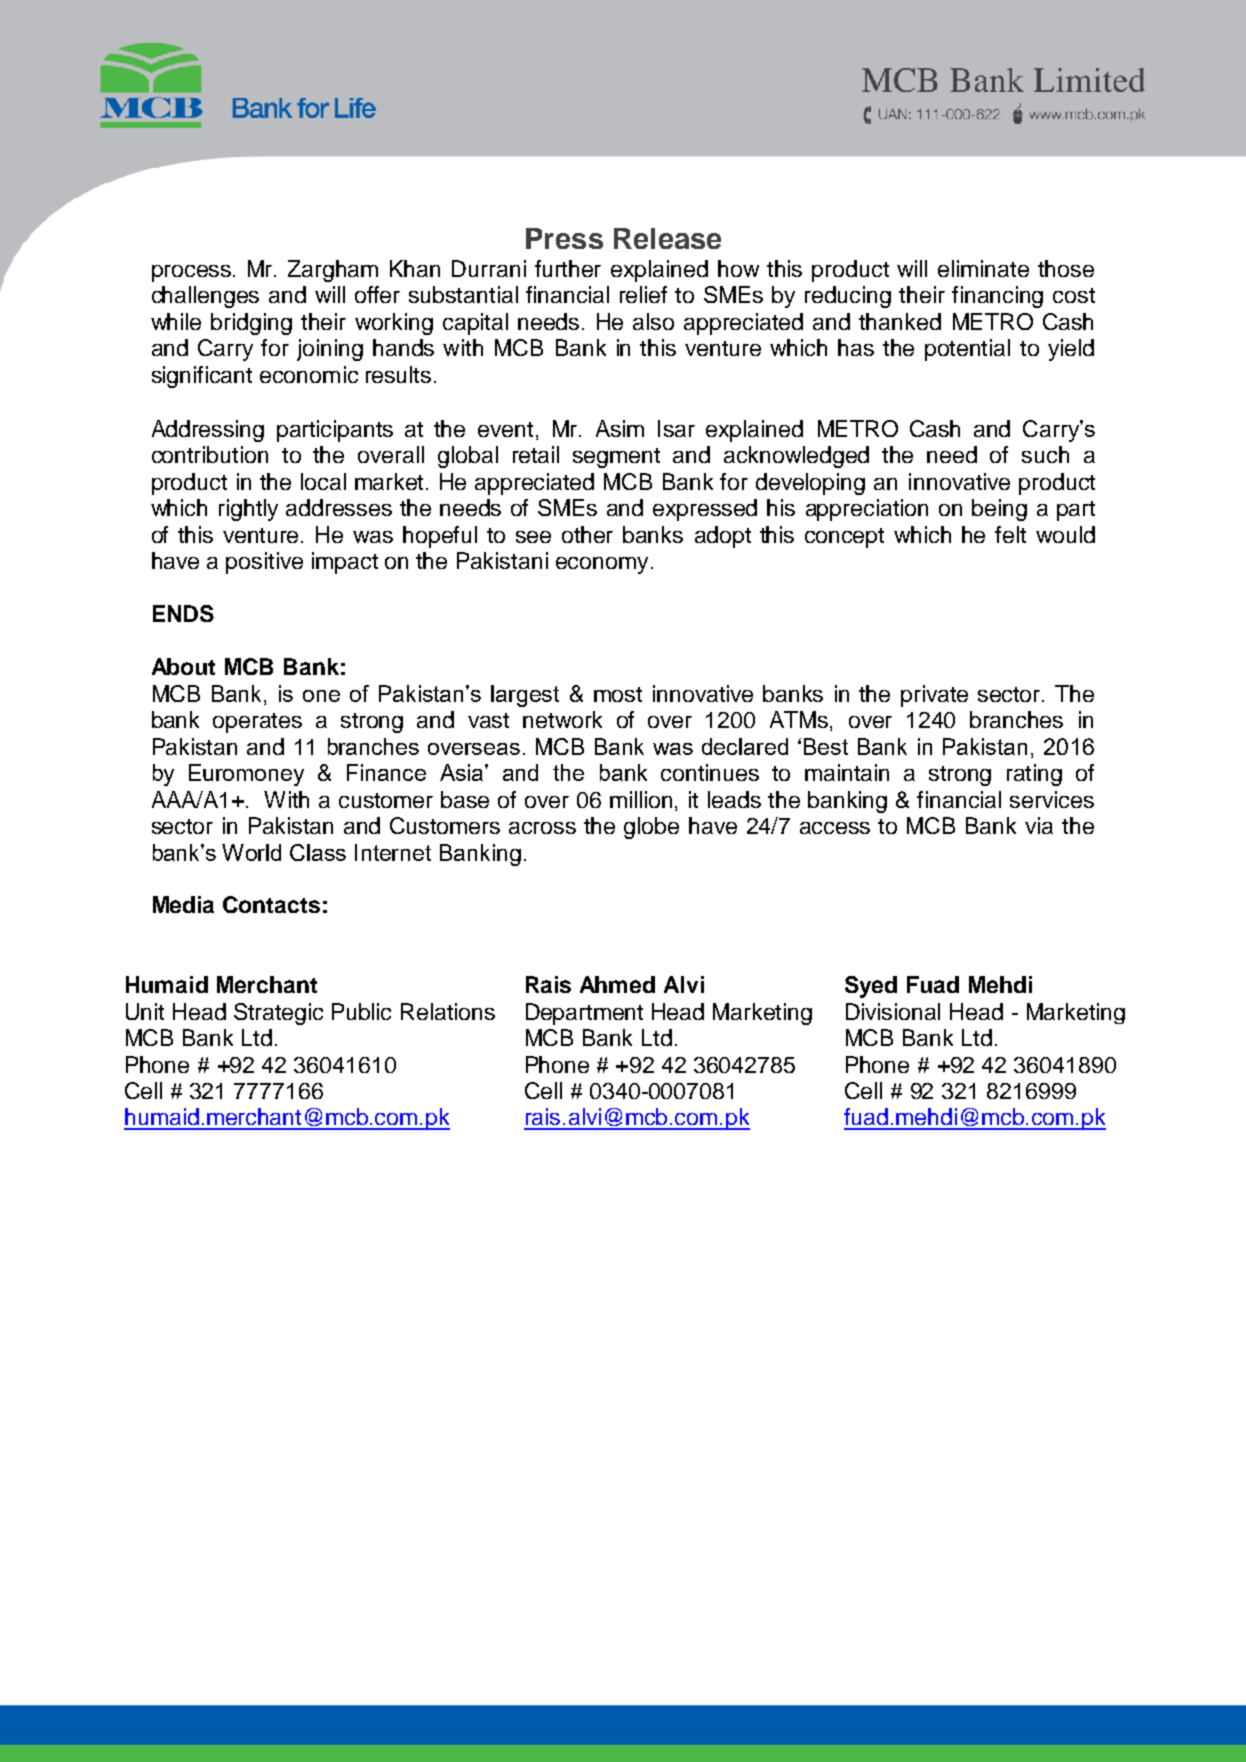 This screenshot has height=1762, width=1246. What do you see at coordinates (617, 984) in the screenshot?
I see `Ahmed` at bounding box center [617, 984].
